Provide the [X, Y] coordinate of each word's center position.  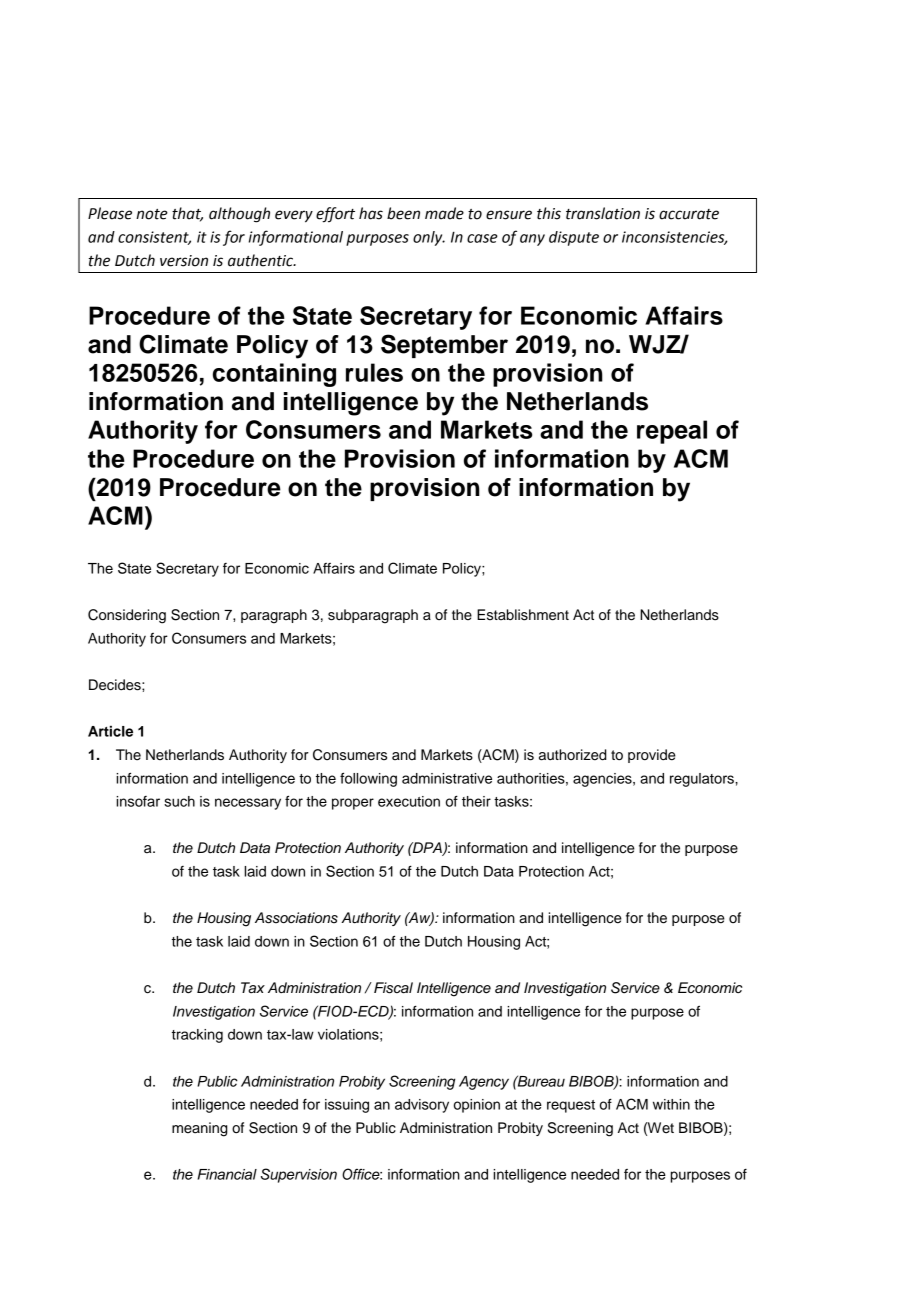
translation [603, 213]
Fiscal [393, 988]
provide [652, 756]
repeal [672, 432]
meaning [200, 1129]
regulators [703, 780]
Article [110, 731]
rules [374, 372]
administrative [447, 778]
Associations [296, 918]
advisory [422, 1106]
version [184, 261]
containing [274, 375]
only [429, 238]
